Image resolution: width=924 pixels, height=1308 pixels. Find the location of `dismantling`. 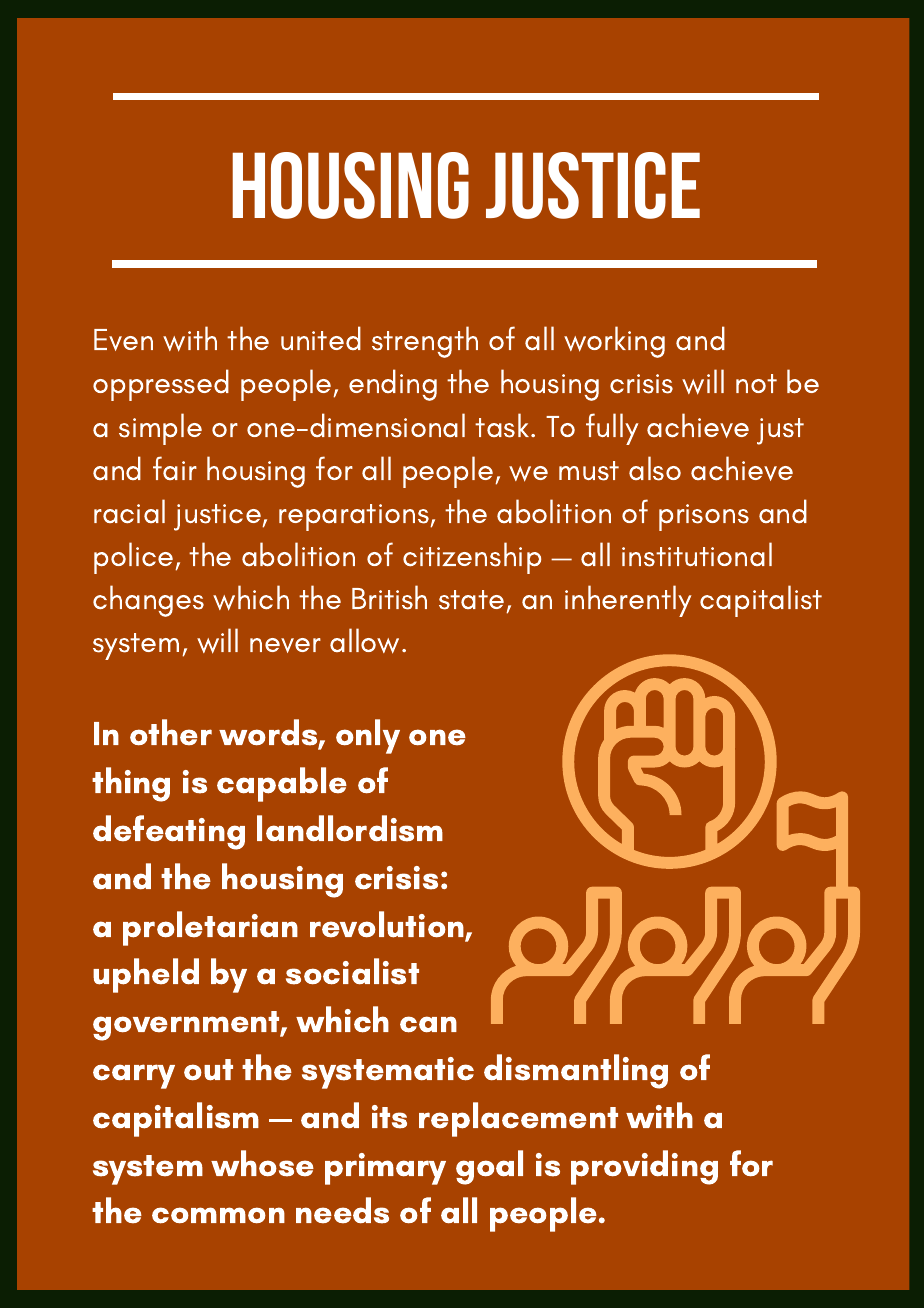

dismantling is located at coordinates (576, 1071).
